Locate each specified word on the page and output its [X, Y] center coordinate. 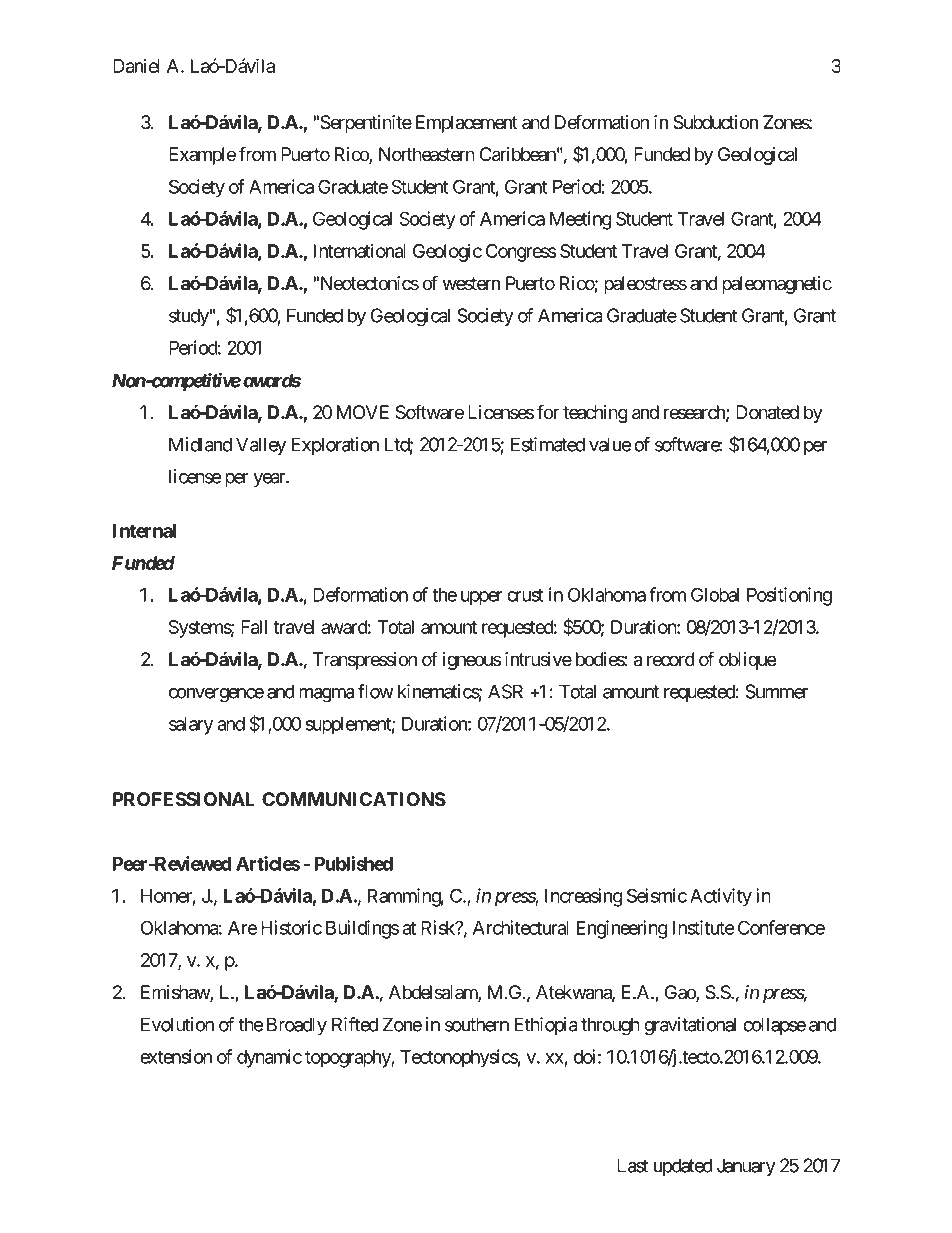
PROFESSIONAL [184, 799]
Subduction [715, 122]
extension [176, 1056]
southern [477, 1024]
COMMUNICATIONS [354, 799]
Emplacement [467, 124]
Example [202, 156]
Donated [767, 412]
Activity [721, 897]
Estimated [548, 444]
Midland [200, 444]
